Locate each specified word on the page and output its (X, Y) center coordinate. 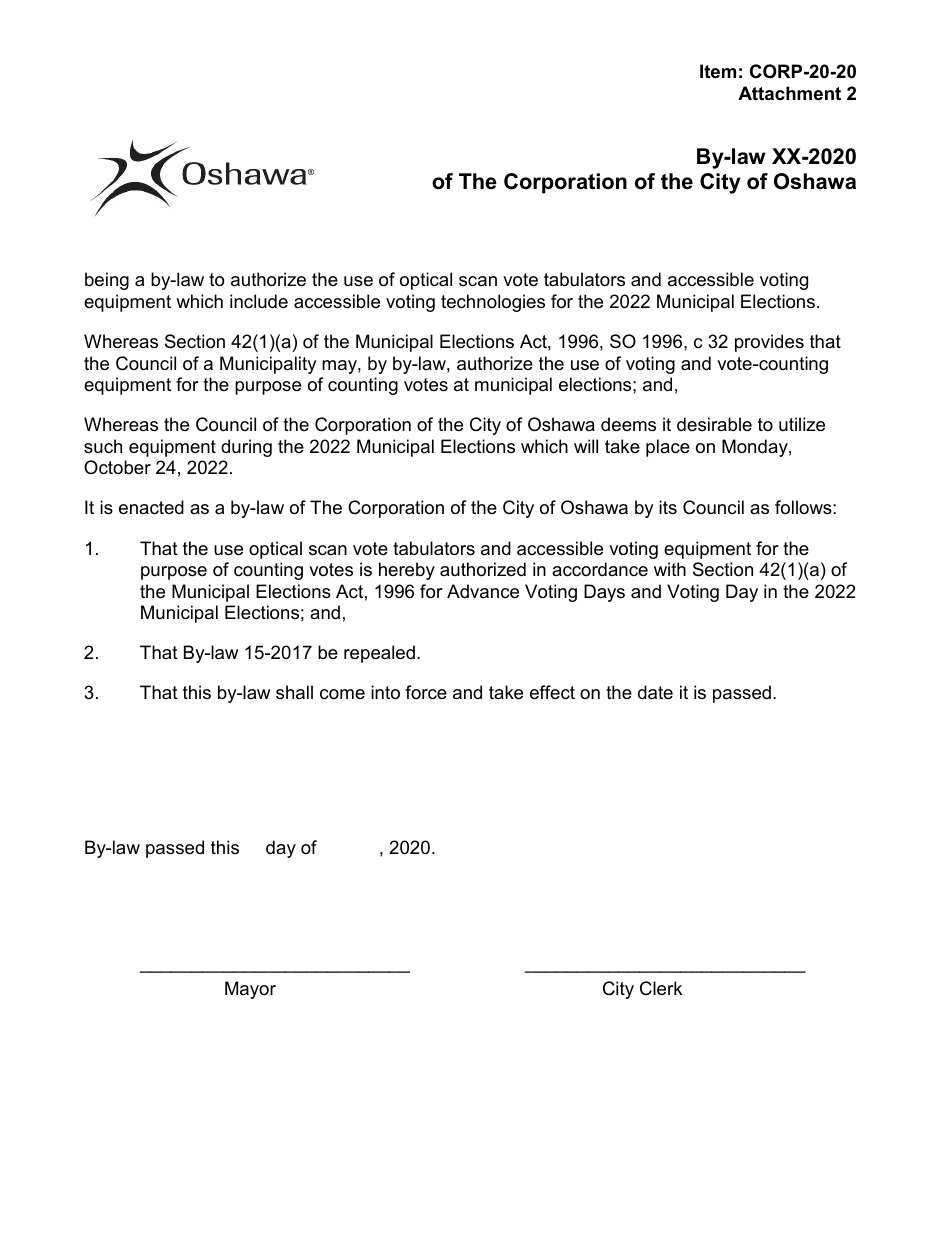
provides (769, 343)
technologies (493, 303)
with (670, 569)
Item (718, 71)
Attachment (789, 93)
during (246, 448)
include (259, 301)
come (342, 694)
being (107, 281)
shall (294, 692)
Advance (483, 591)
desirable (714, 424)
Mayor (250, 990)
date (655, 692)
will (586, 446)
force (426, 692)
